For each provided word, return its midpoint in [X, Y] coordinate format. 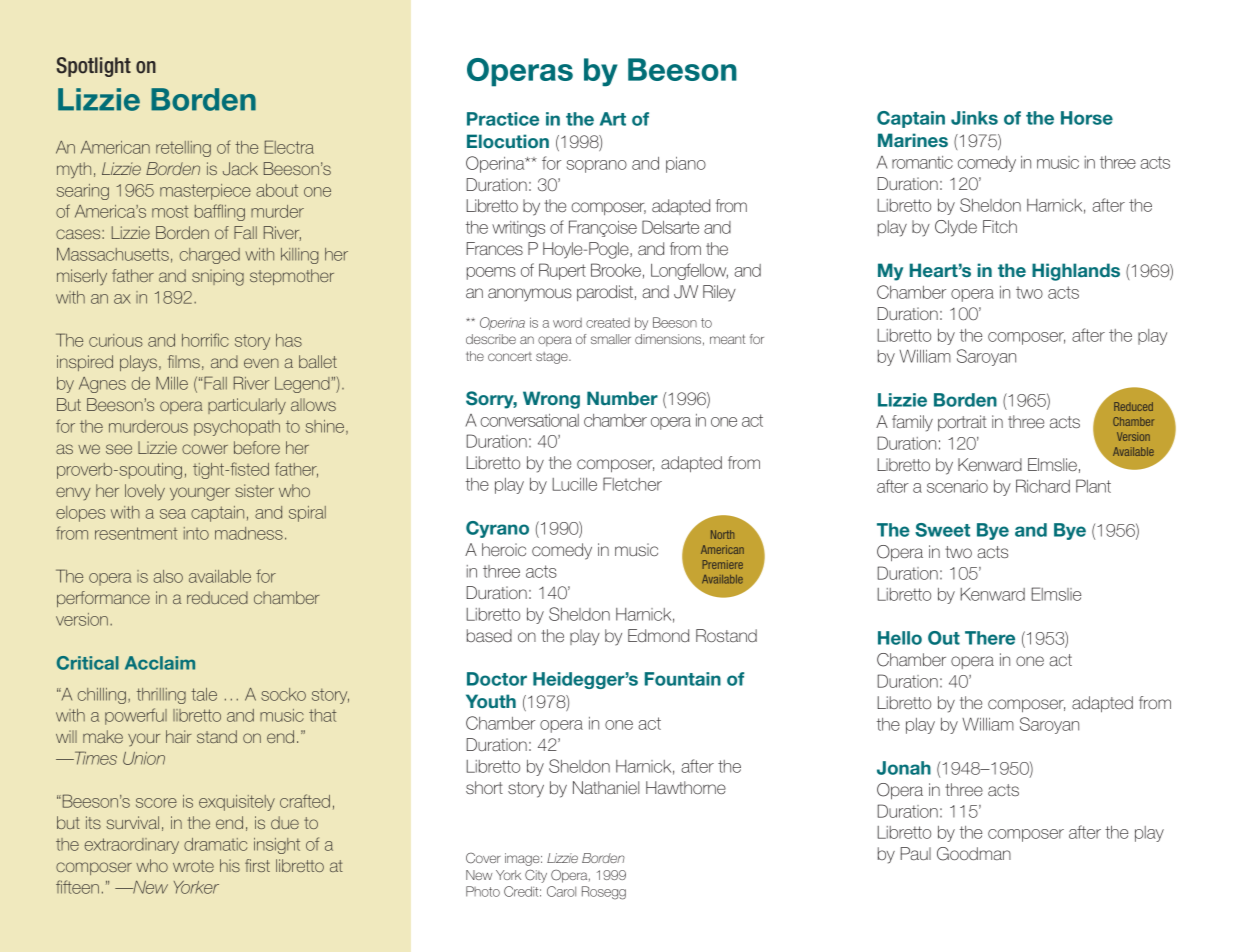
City [536, 876]
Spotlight [94, 67]
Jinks [974, 118]
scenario [957, 486]
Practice [503, 119]
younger [200, 494]
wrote [193, 866]
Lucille [574, 484]
